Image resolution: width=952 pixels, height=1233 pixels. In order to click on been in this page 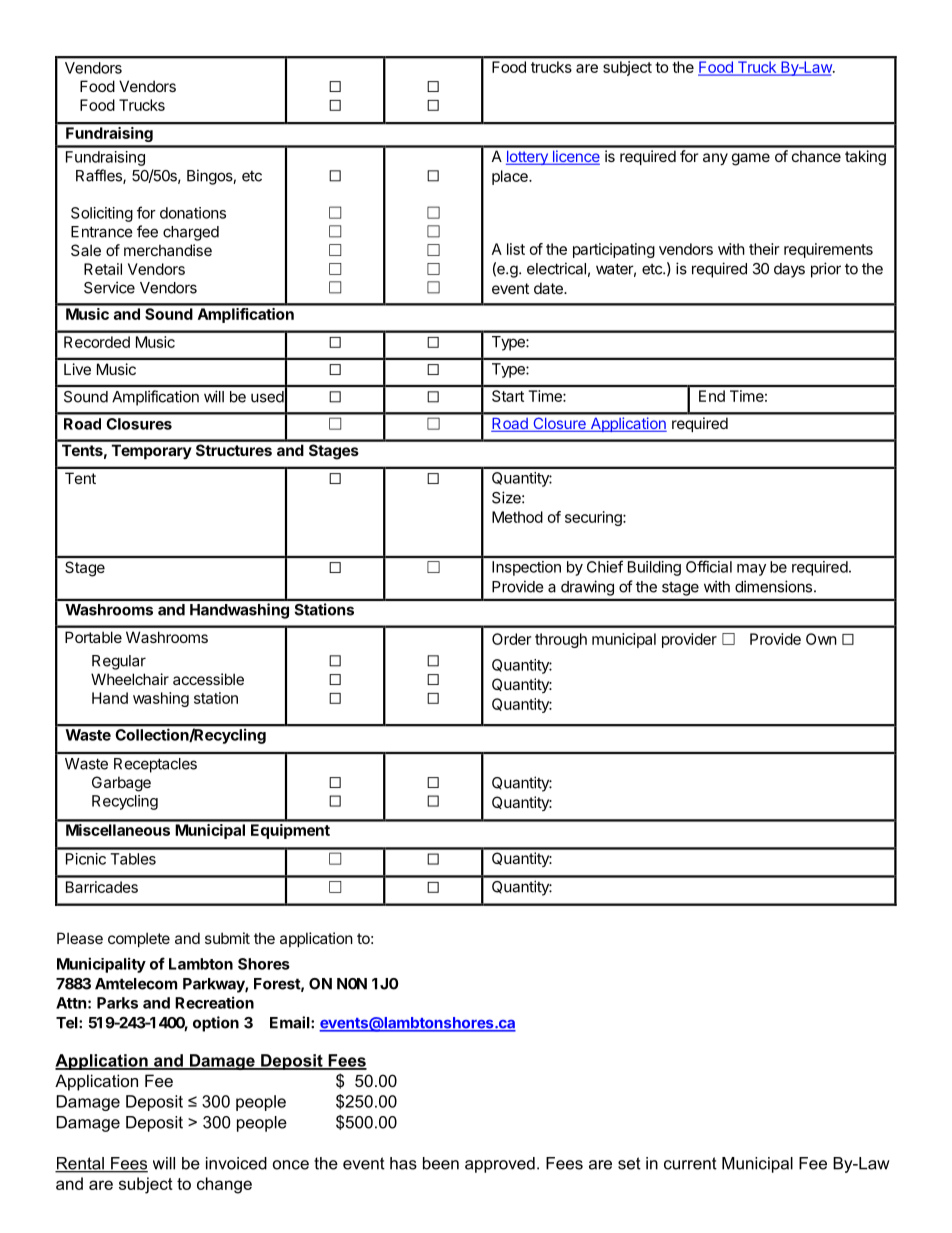, I will do `click(441, 1163)`.
